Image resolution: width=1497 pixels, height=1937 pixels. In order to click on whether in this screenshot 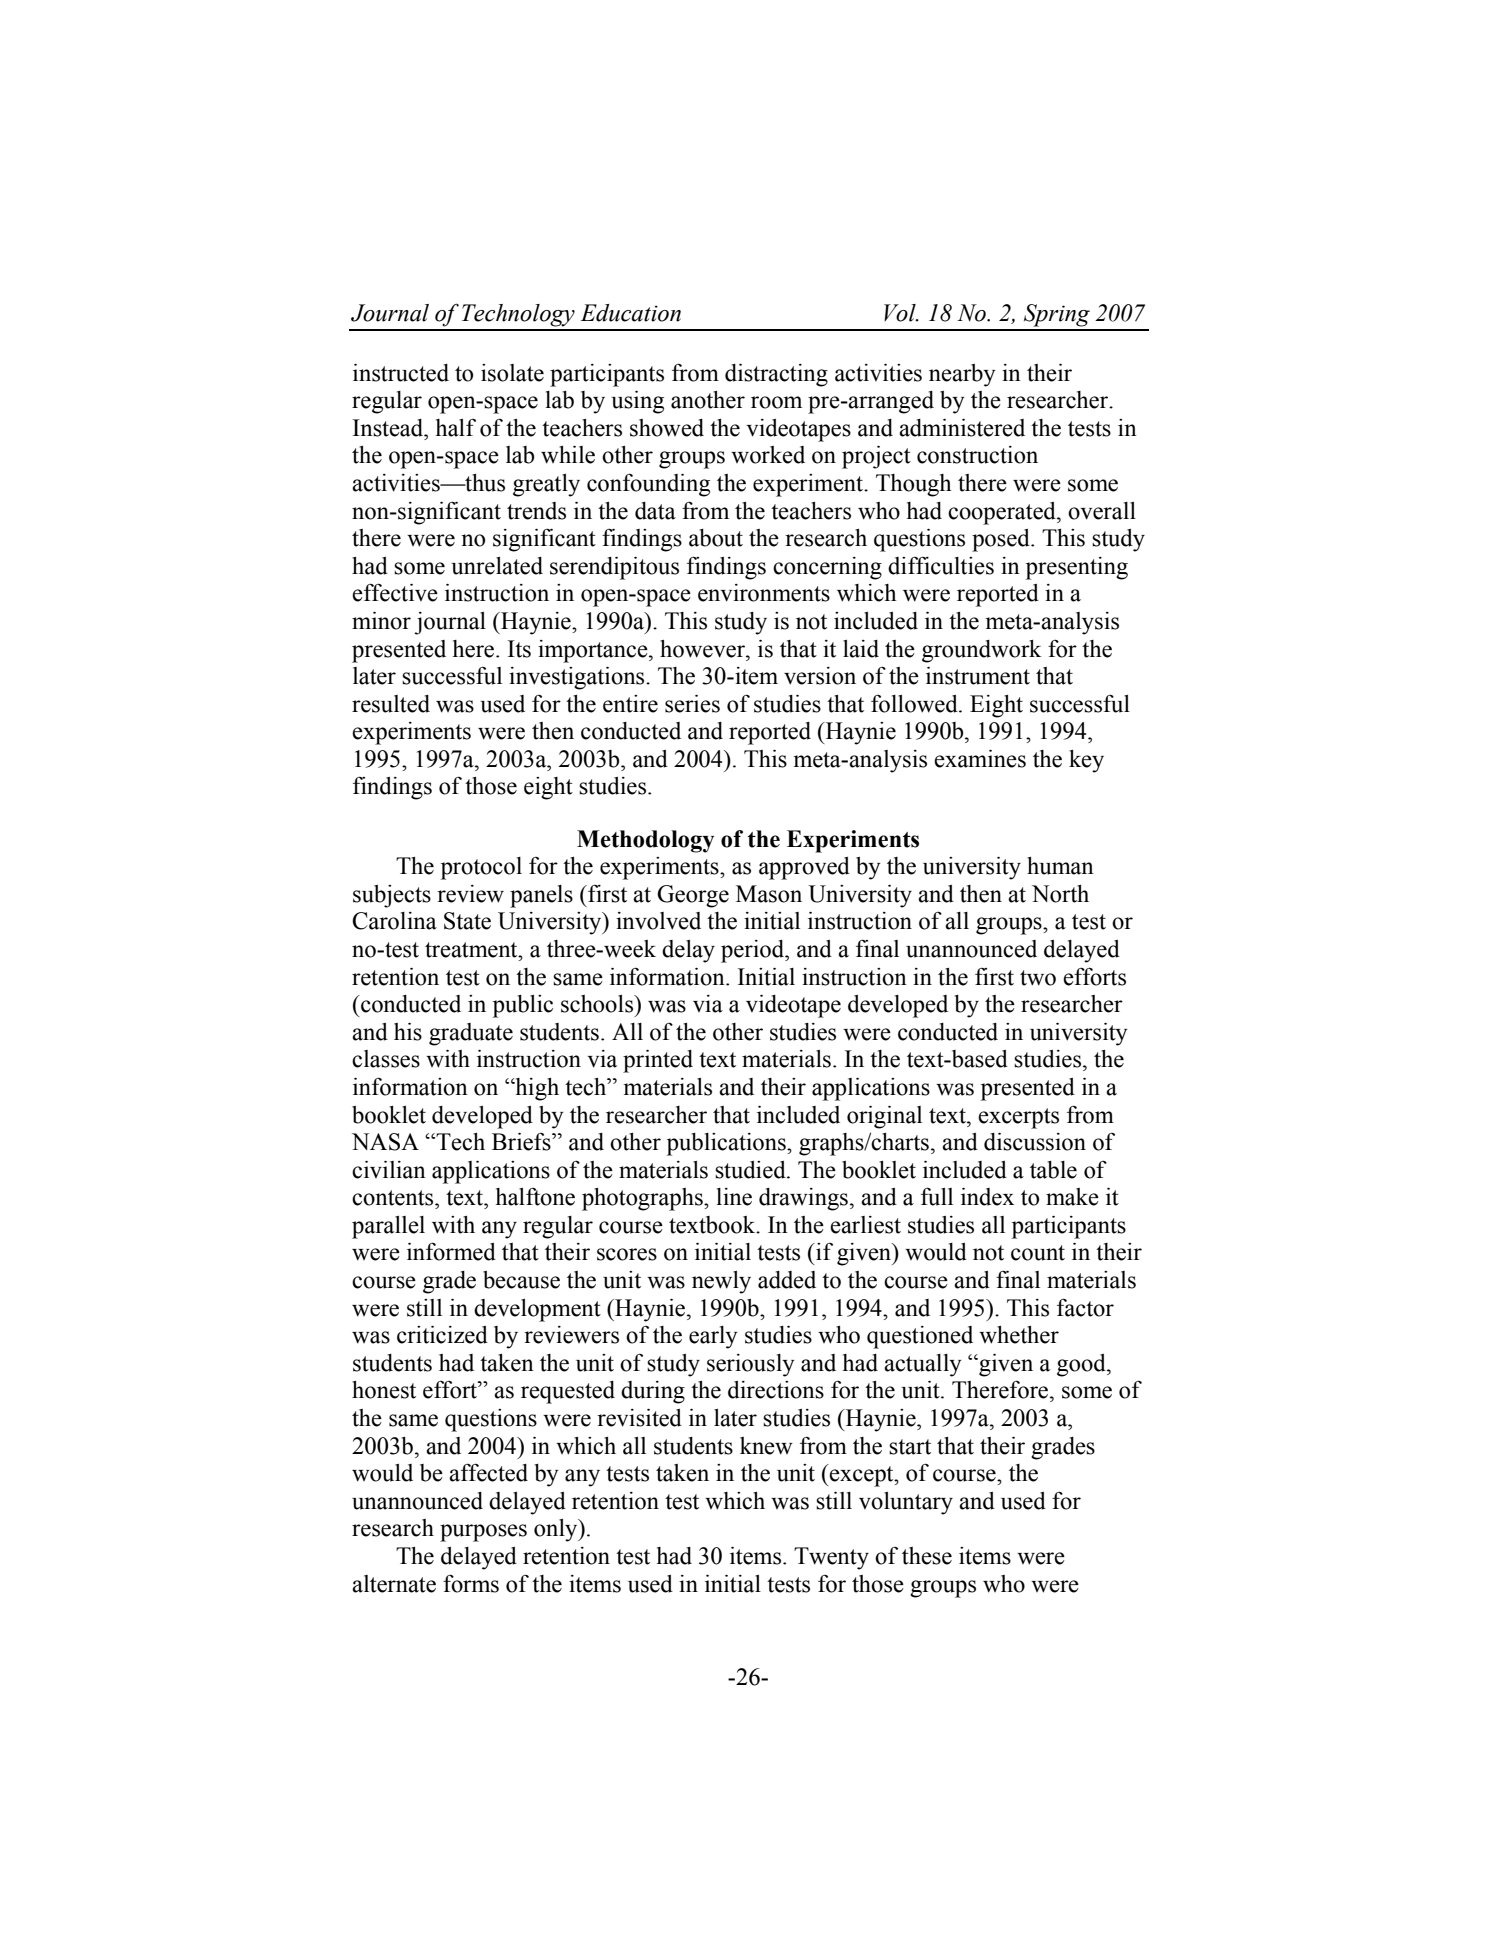, I will do `click(1019, 1335)`.
